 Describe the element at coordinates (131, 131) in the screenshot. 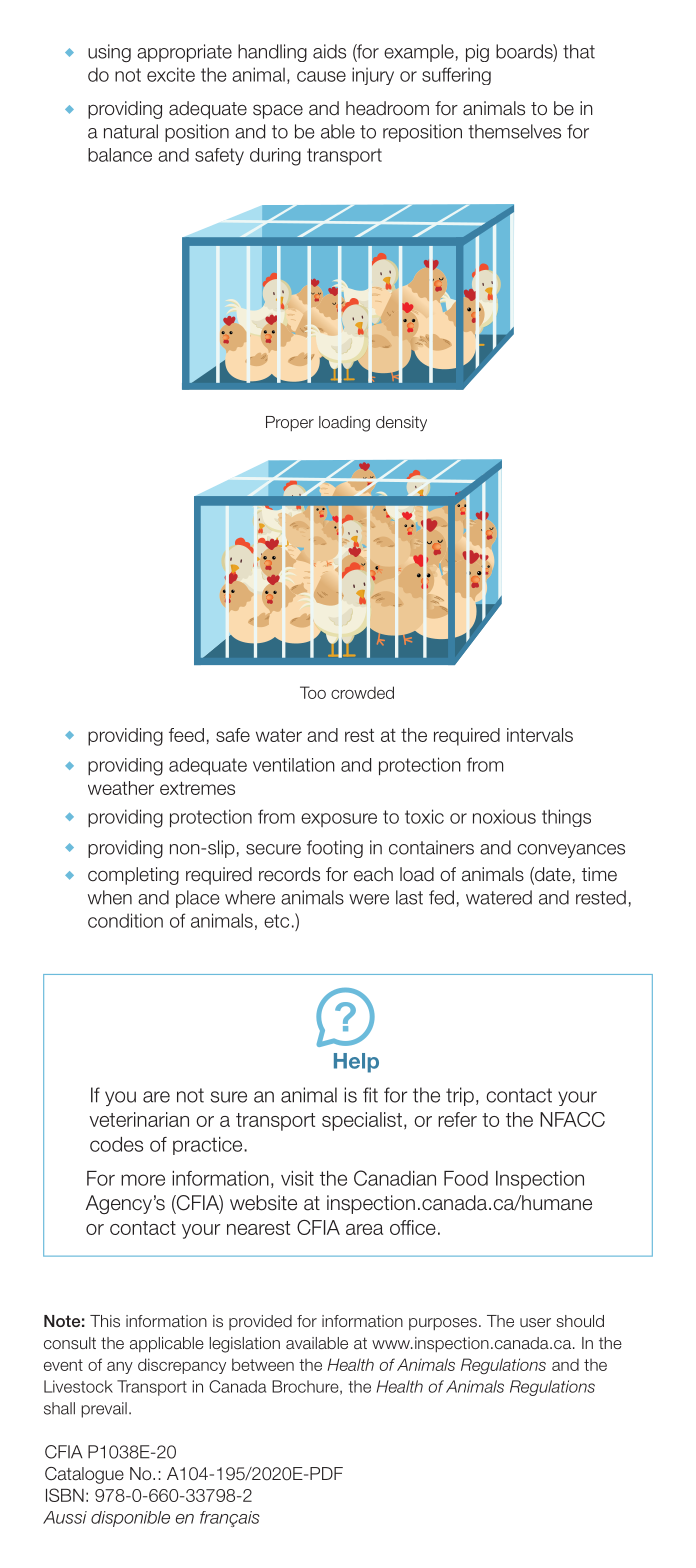

I see `natural` at that location.
